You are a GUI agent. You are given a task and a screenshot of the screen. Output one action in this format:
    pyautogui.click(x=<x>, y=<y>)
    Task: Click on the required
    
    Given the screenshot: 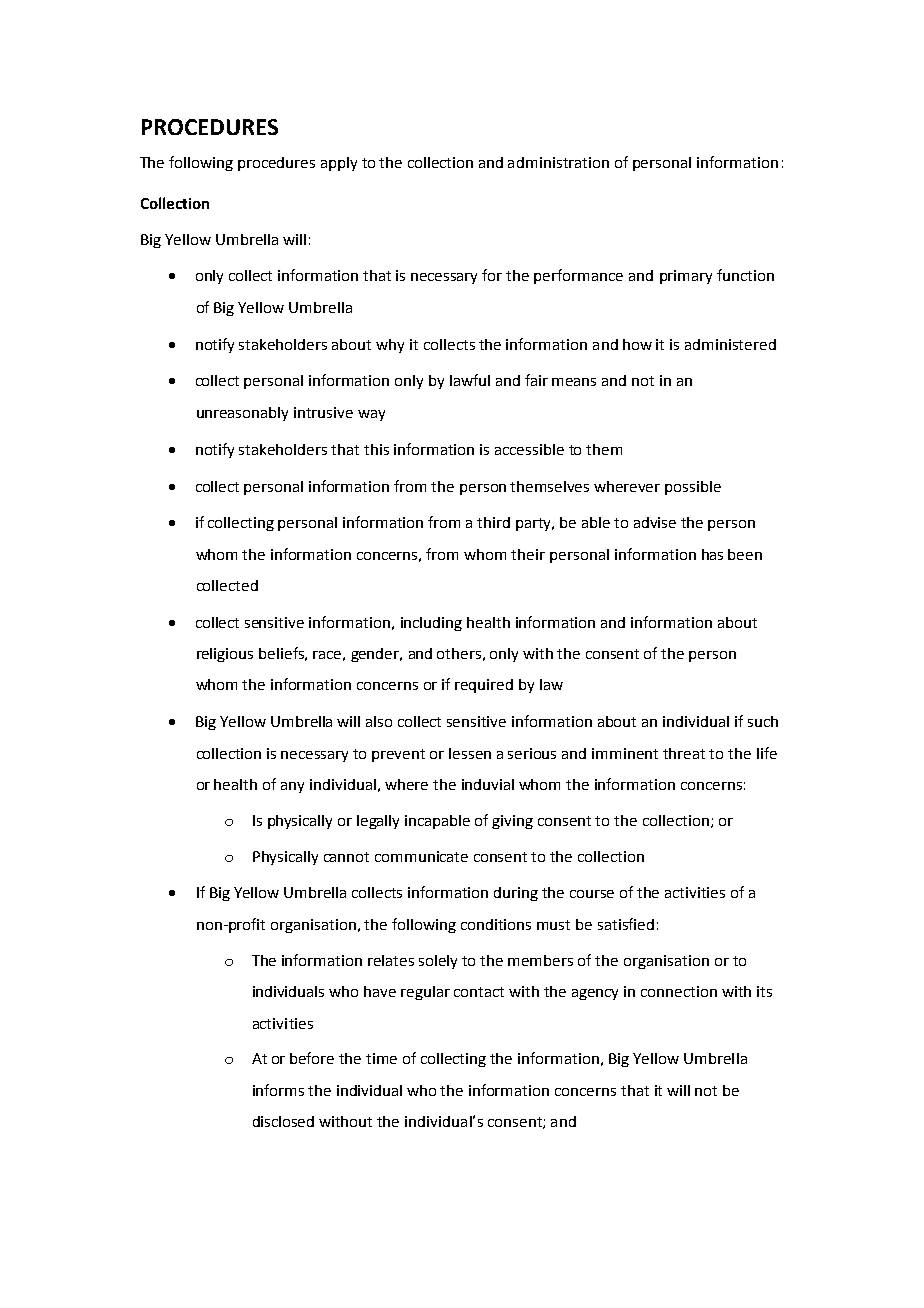 What is the action you would take?
    pyautogui.click(x=484, y=686)
